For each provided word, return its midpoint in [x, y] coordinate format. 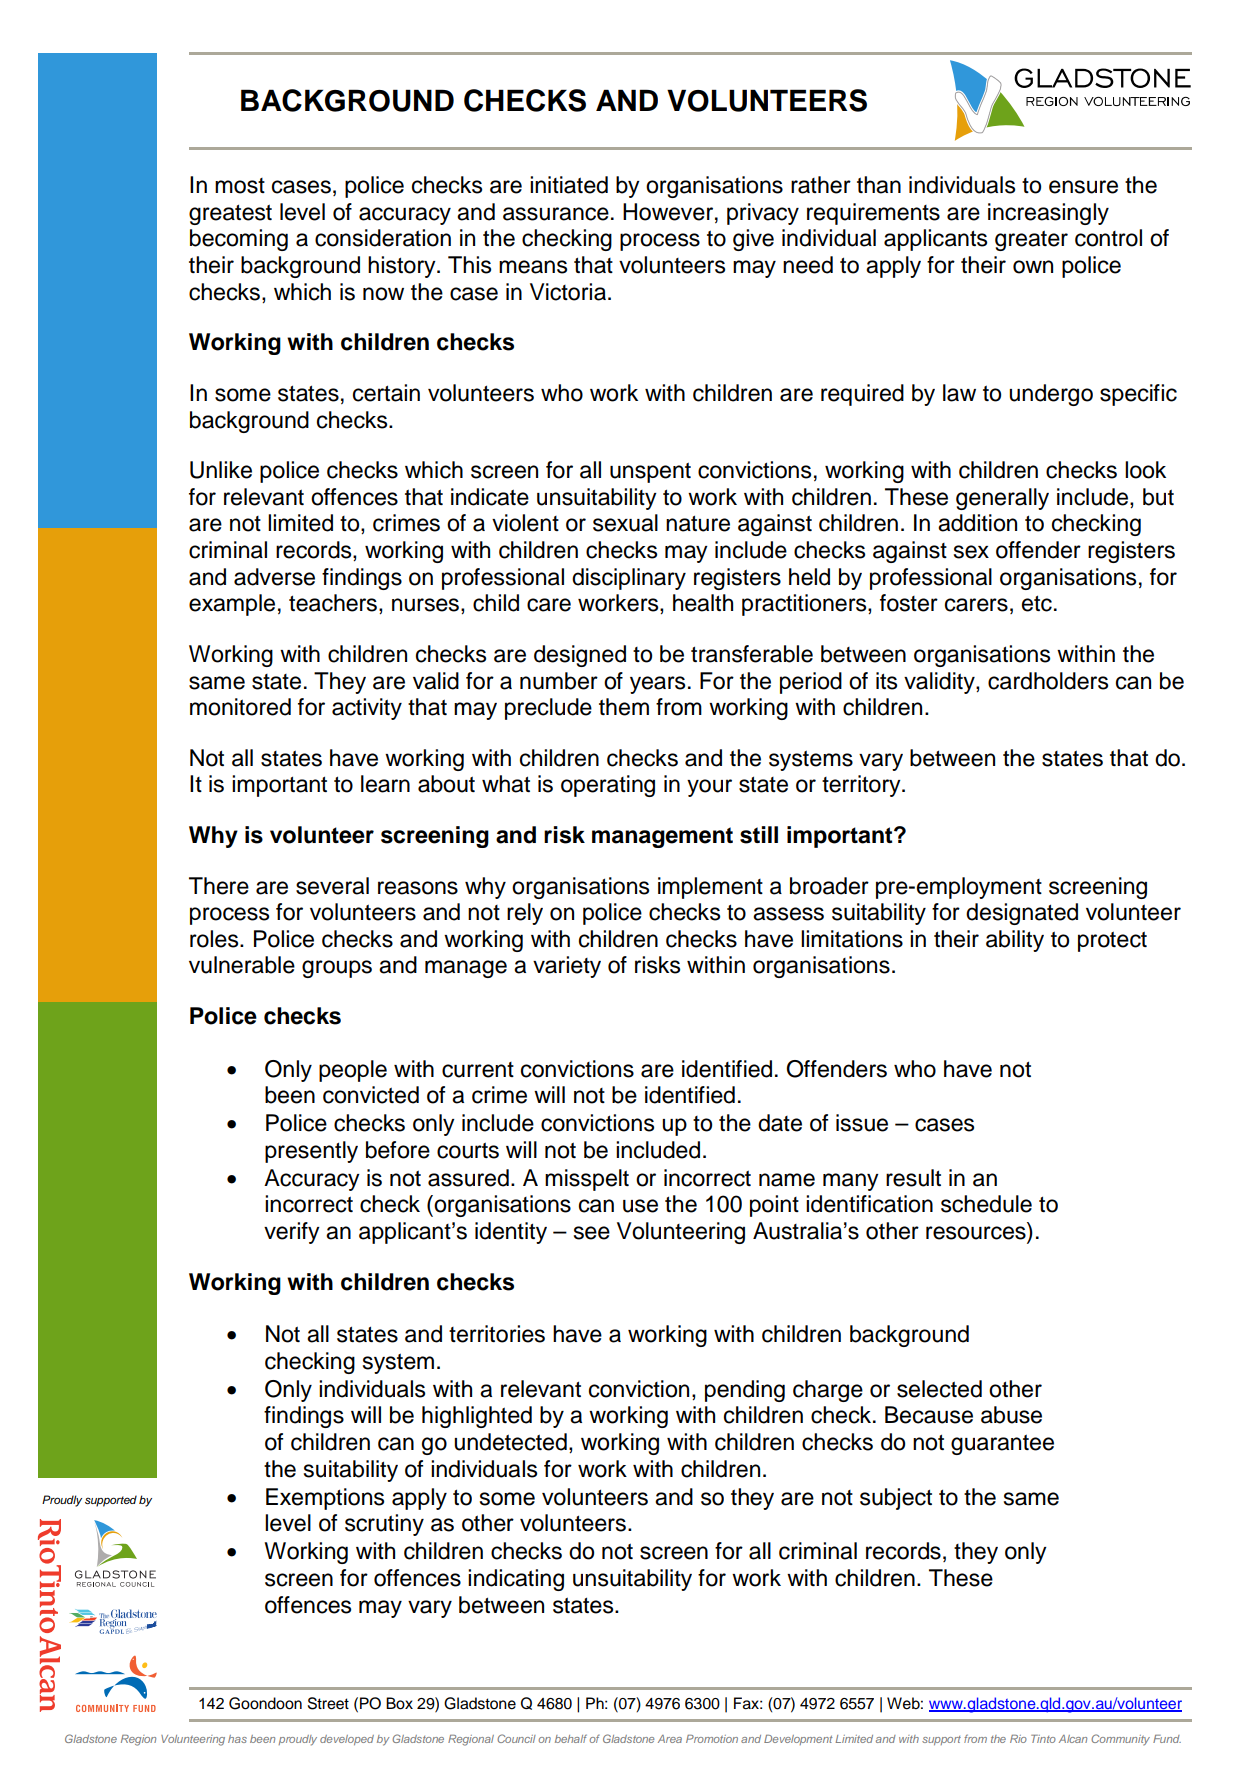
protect [1112, 941]
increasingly [1048, 214]
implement [710, 888]
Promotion [712, 1739]
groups [337, 969]
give [753, 240]
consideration [383, 238]
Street [328, 1703]
